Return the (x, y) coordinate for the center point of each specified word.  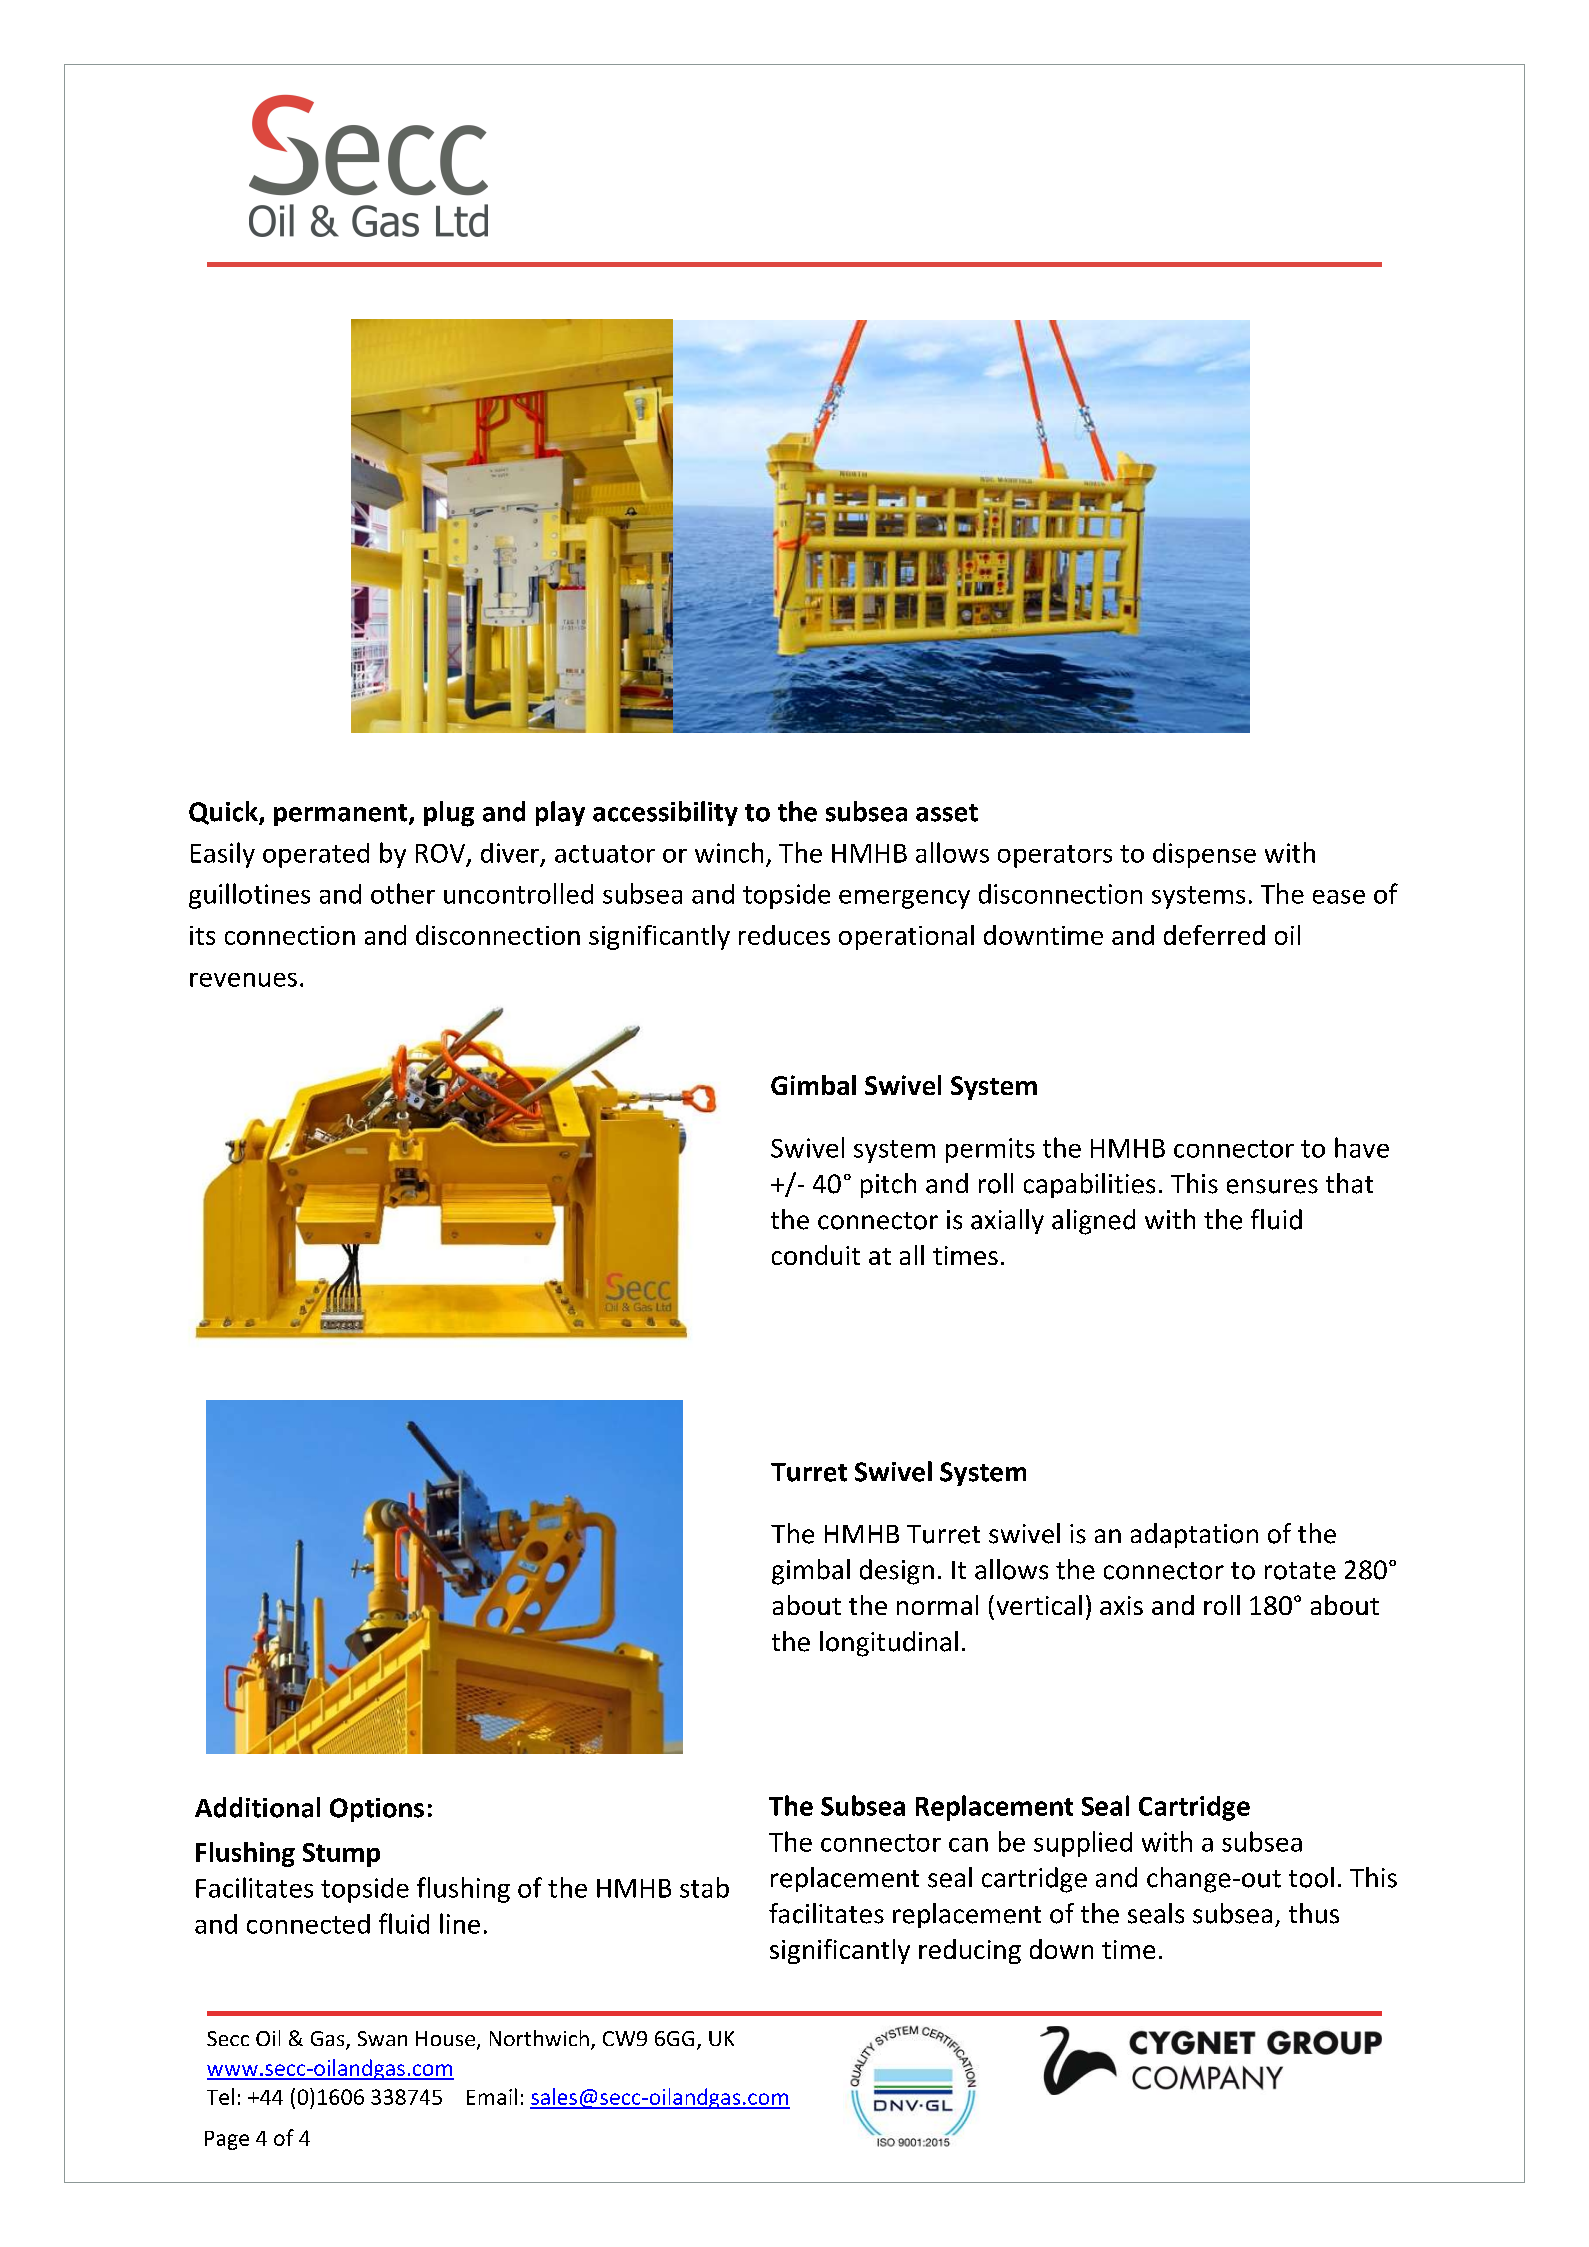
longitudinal (889, 1644)
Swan (382, 2038)
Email (492, 2096)
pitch (888, 1185)
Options (377, 1810)
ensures (1272, 1186)
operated (316, 855)
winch (729, 852)
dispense (1204, 855)
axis (1121, 1605)
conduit (816, 1255)
